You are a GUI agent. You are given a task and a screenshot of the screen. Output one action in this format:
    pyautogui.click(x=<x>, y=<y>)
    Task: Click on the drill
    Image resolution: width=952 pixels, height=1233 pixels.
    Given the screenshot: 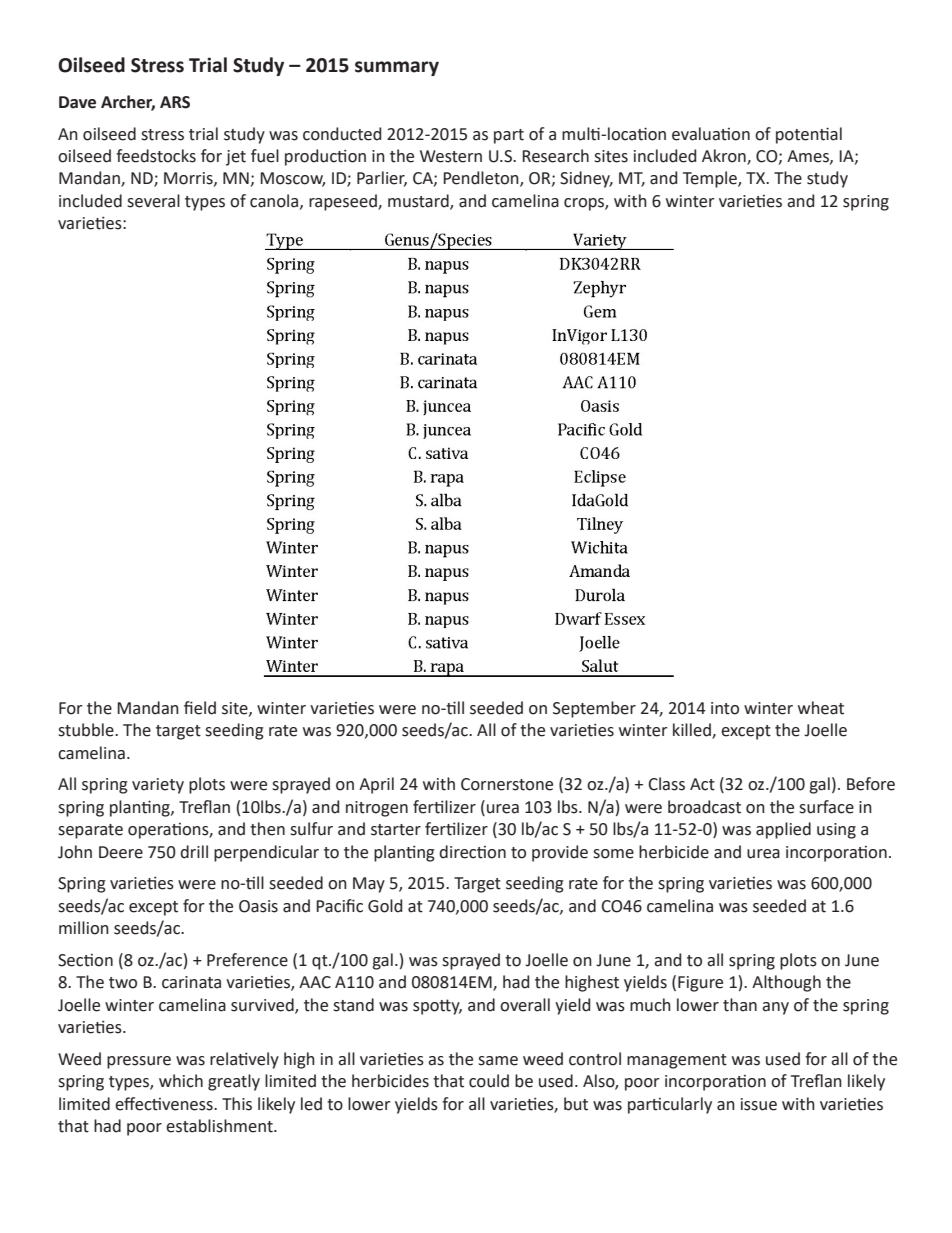 What is the action you would take?
    pyautogui.click(x=194, y=852)
